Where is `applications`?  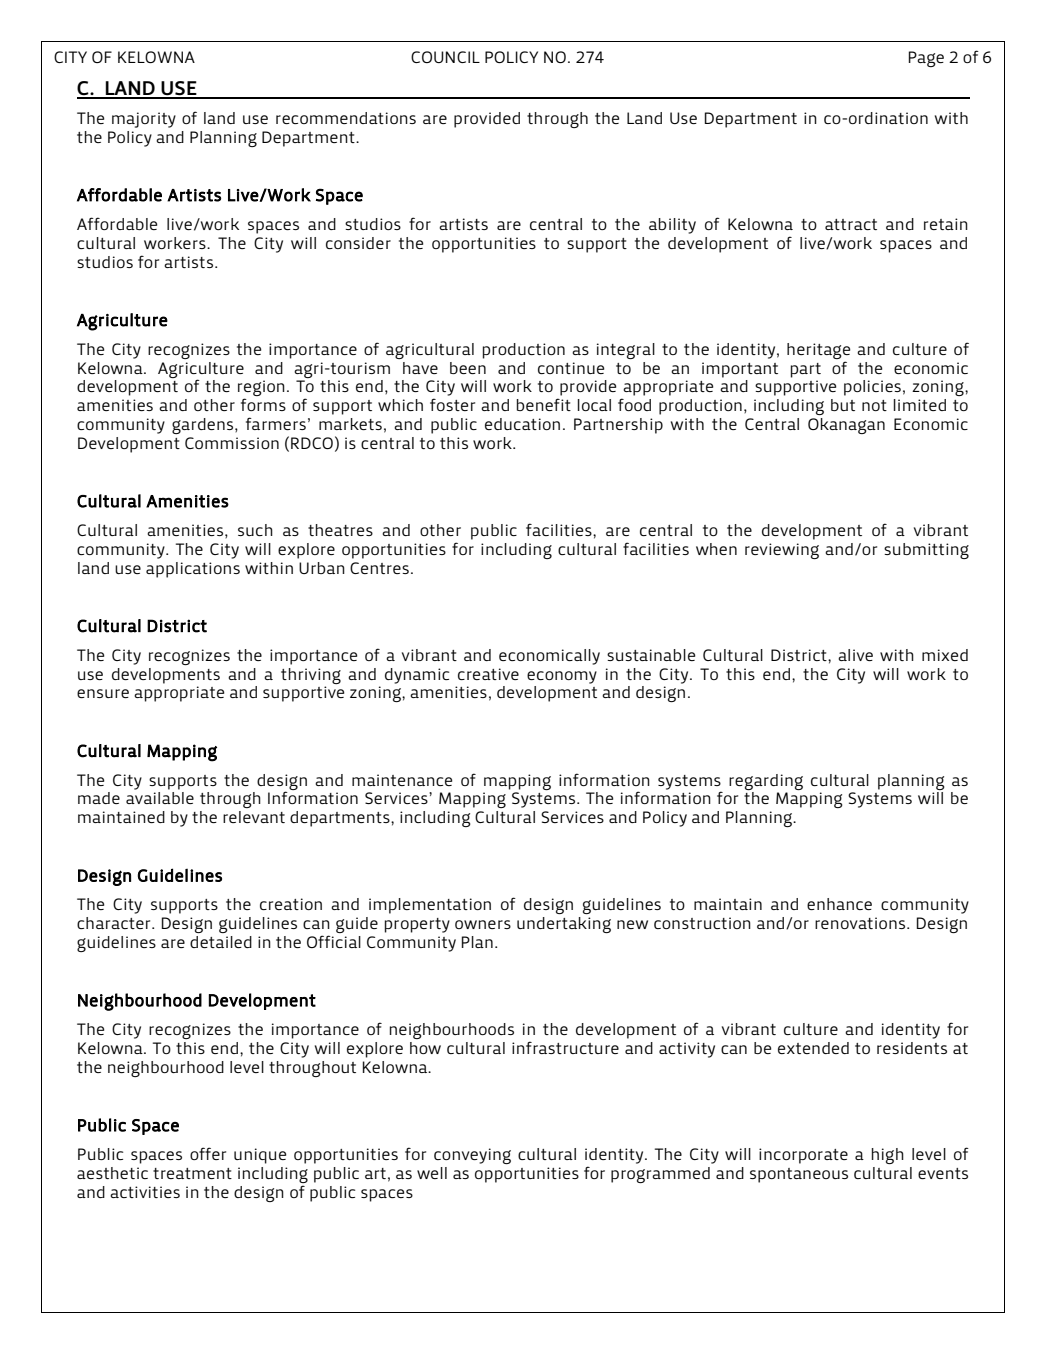
applications is located at coordinates (193, 570).
